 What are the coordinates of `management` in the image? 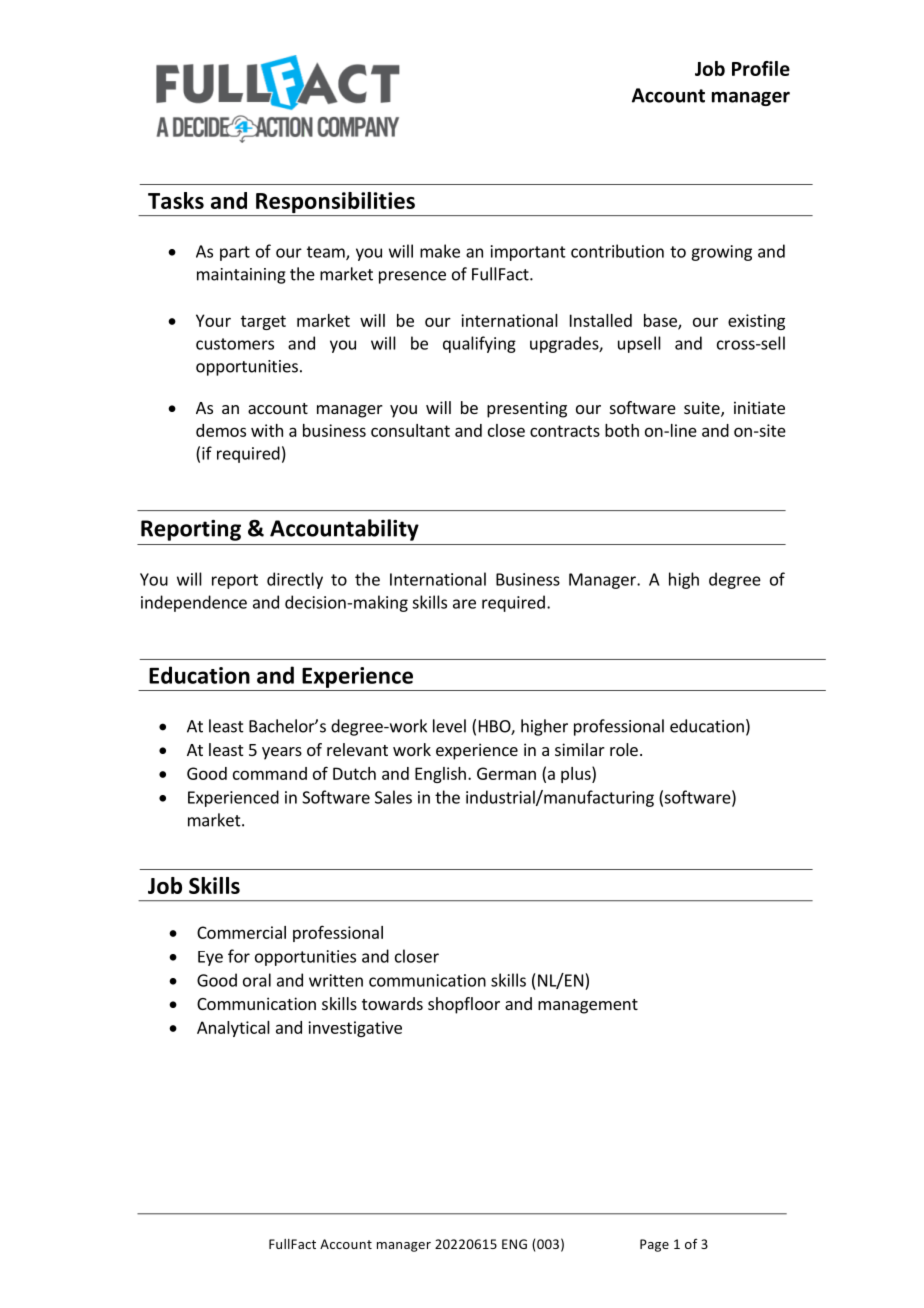 It's located at (588, 1006).
